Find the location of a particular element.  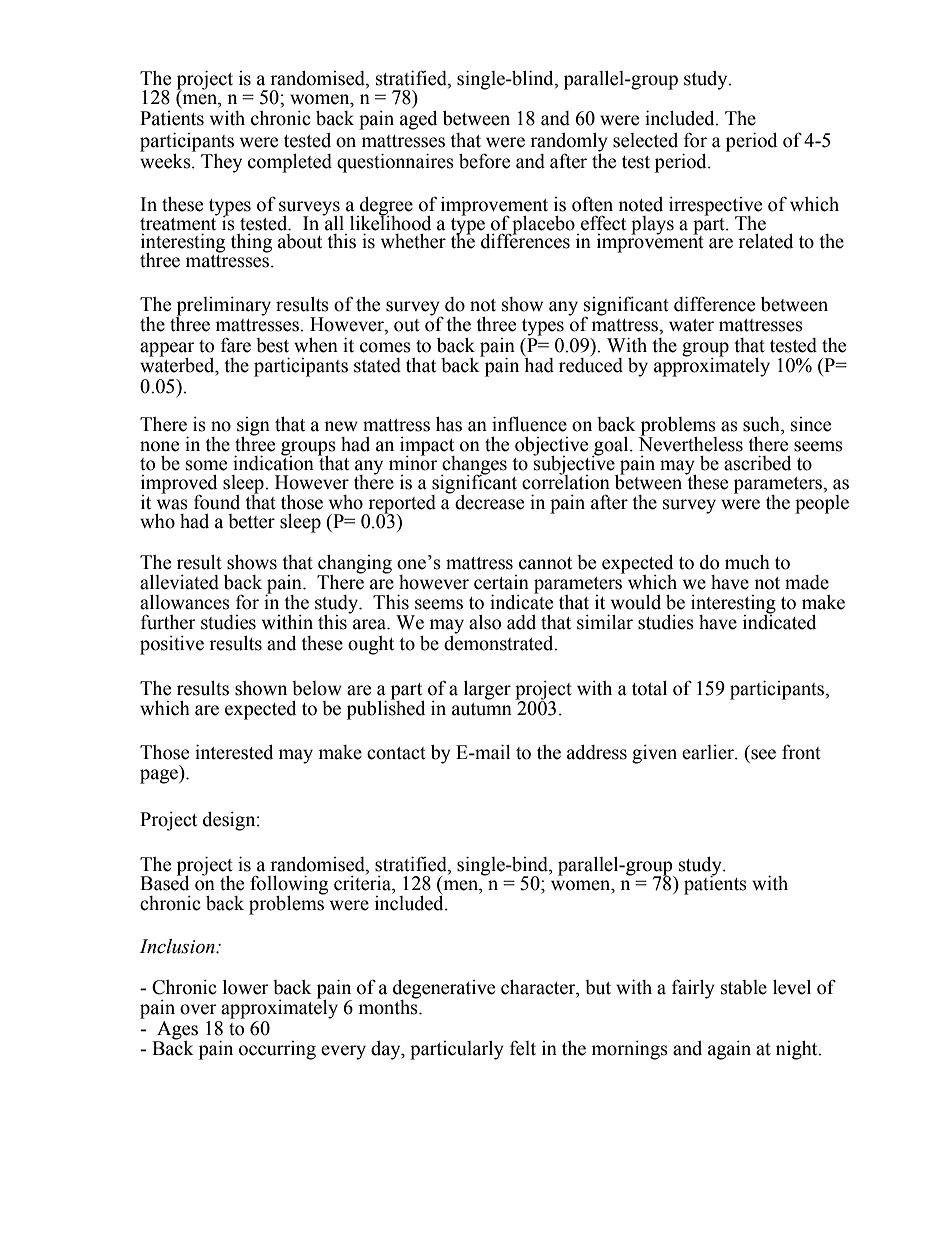

larger is located at coordinates (487, 690).
